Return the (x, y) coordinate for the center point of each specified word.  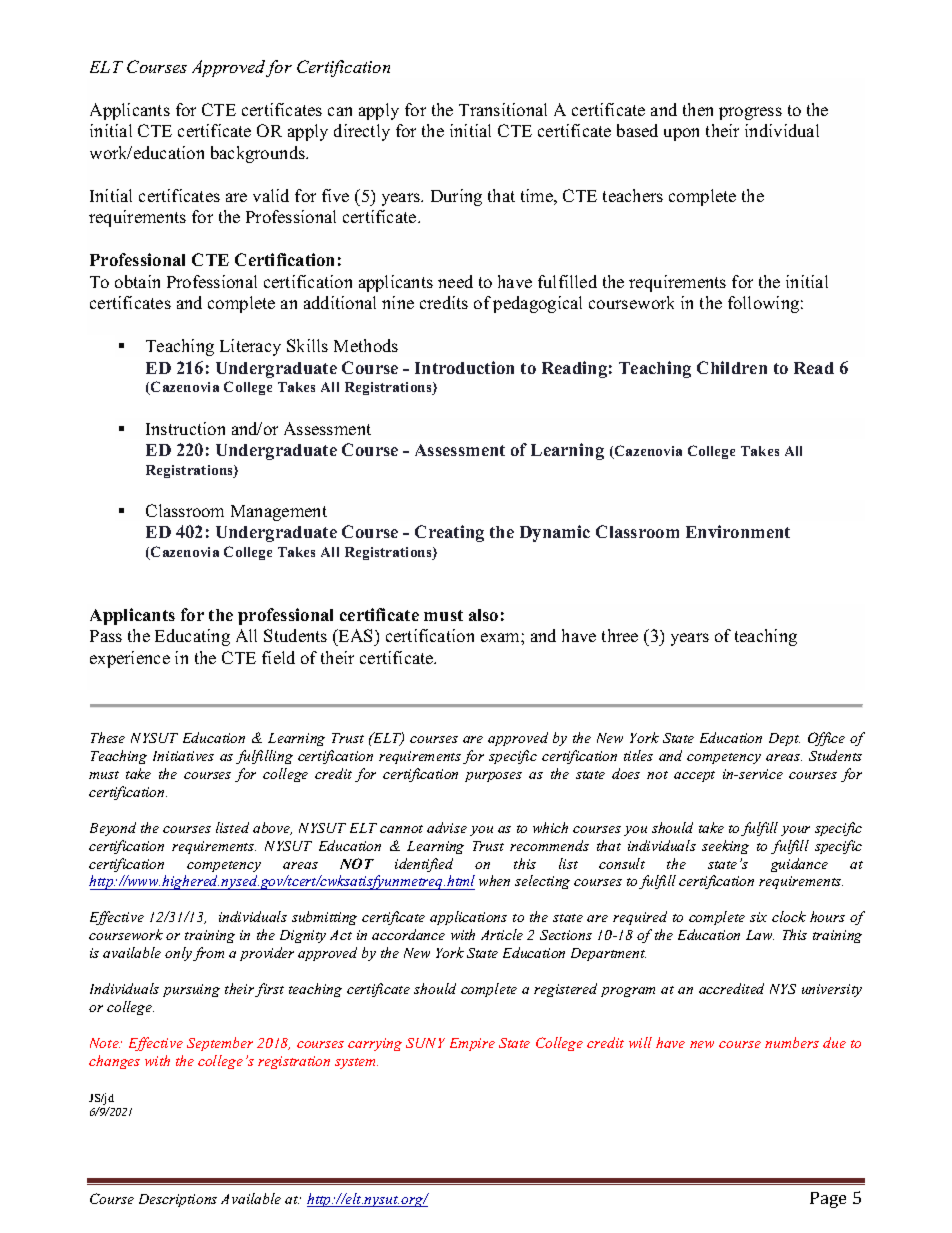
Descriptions (178, 1200)
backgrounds (259, 154)
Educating (192, 637)
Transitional (503, 109)
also (483, 615)
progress (750, 113)
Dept (784, 739)
